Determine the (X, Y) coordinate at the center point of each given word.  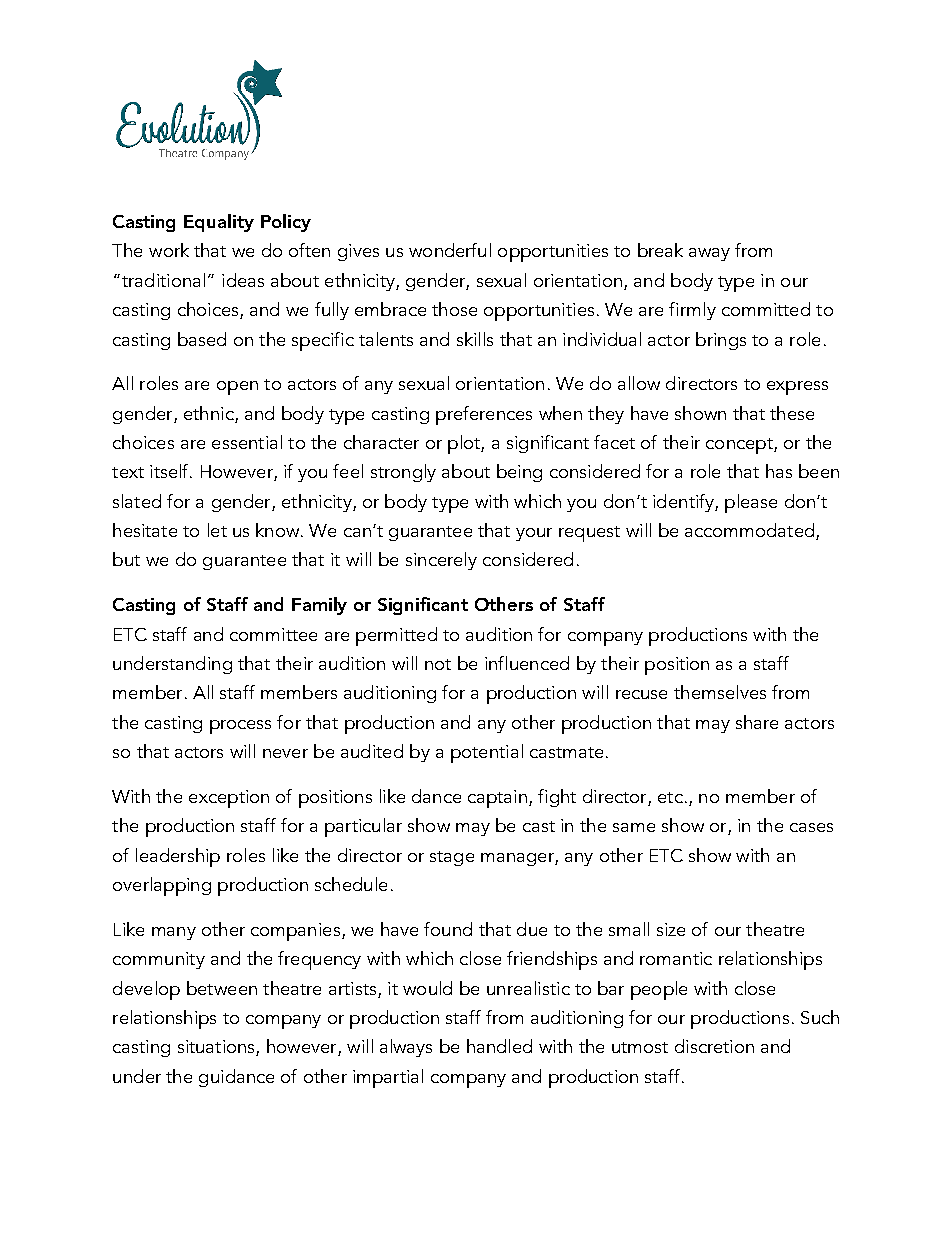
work (169, 250)
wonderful (450, 250)
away (709, 254)
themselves (720, 692)
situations (217, 1048)
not (438, 664)
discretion (714, 1046)
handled (499, 1046)
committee (273, 634)
